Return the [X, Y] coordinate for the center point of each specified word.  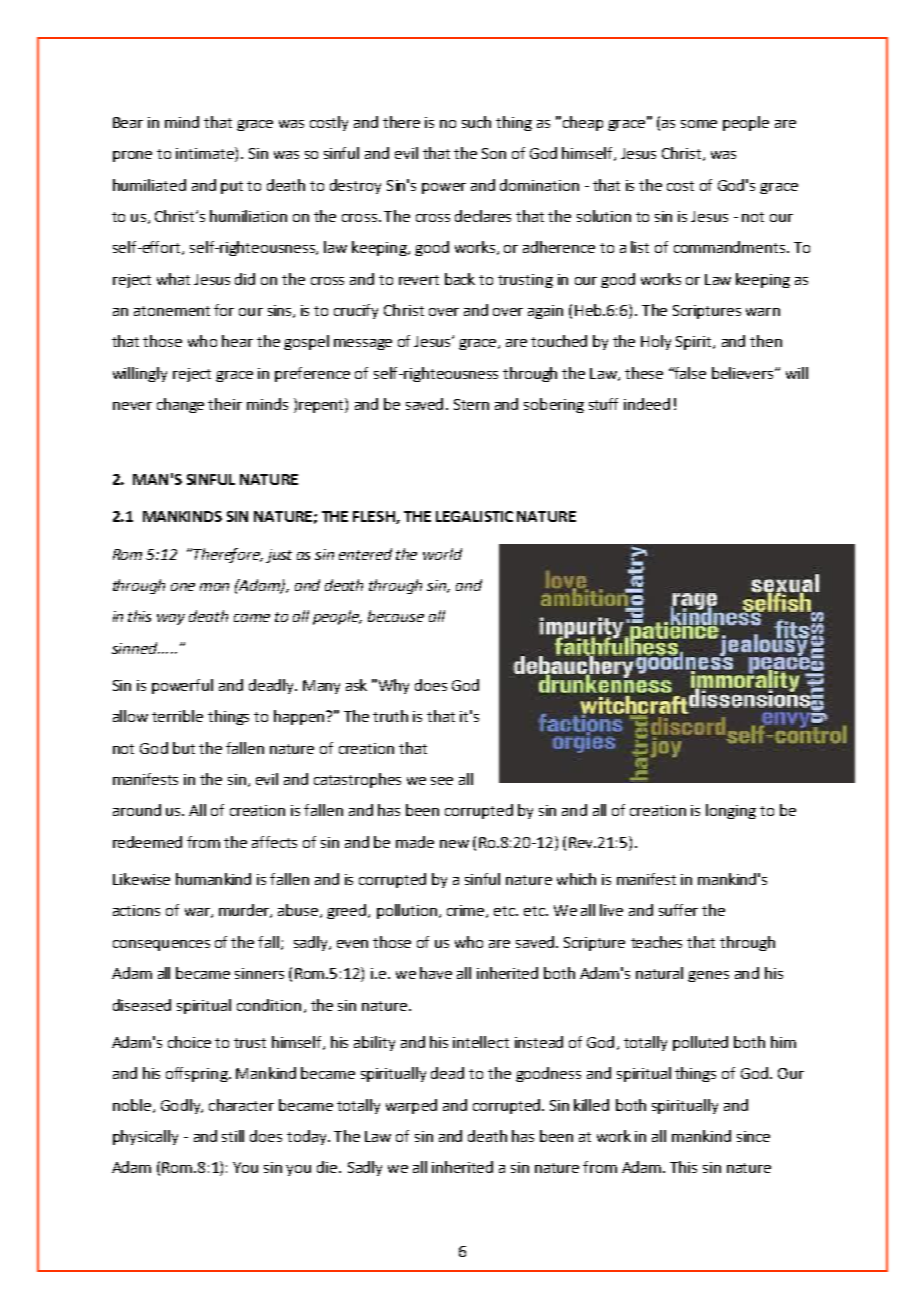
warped [411, 1106]
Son [494, 153]
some [699, 124]
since [753, 1136]
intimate [206, 154]
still [233, 1136]
